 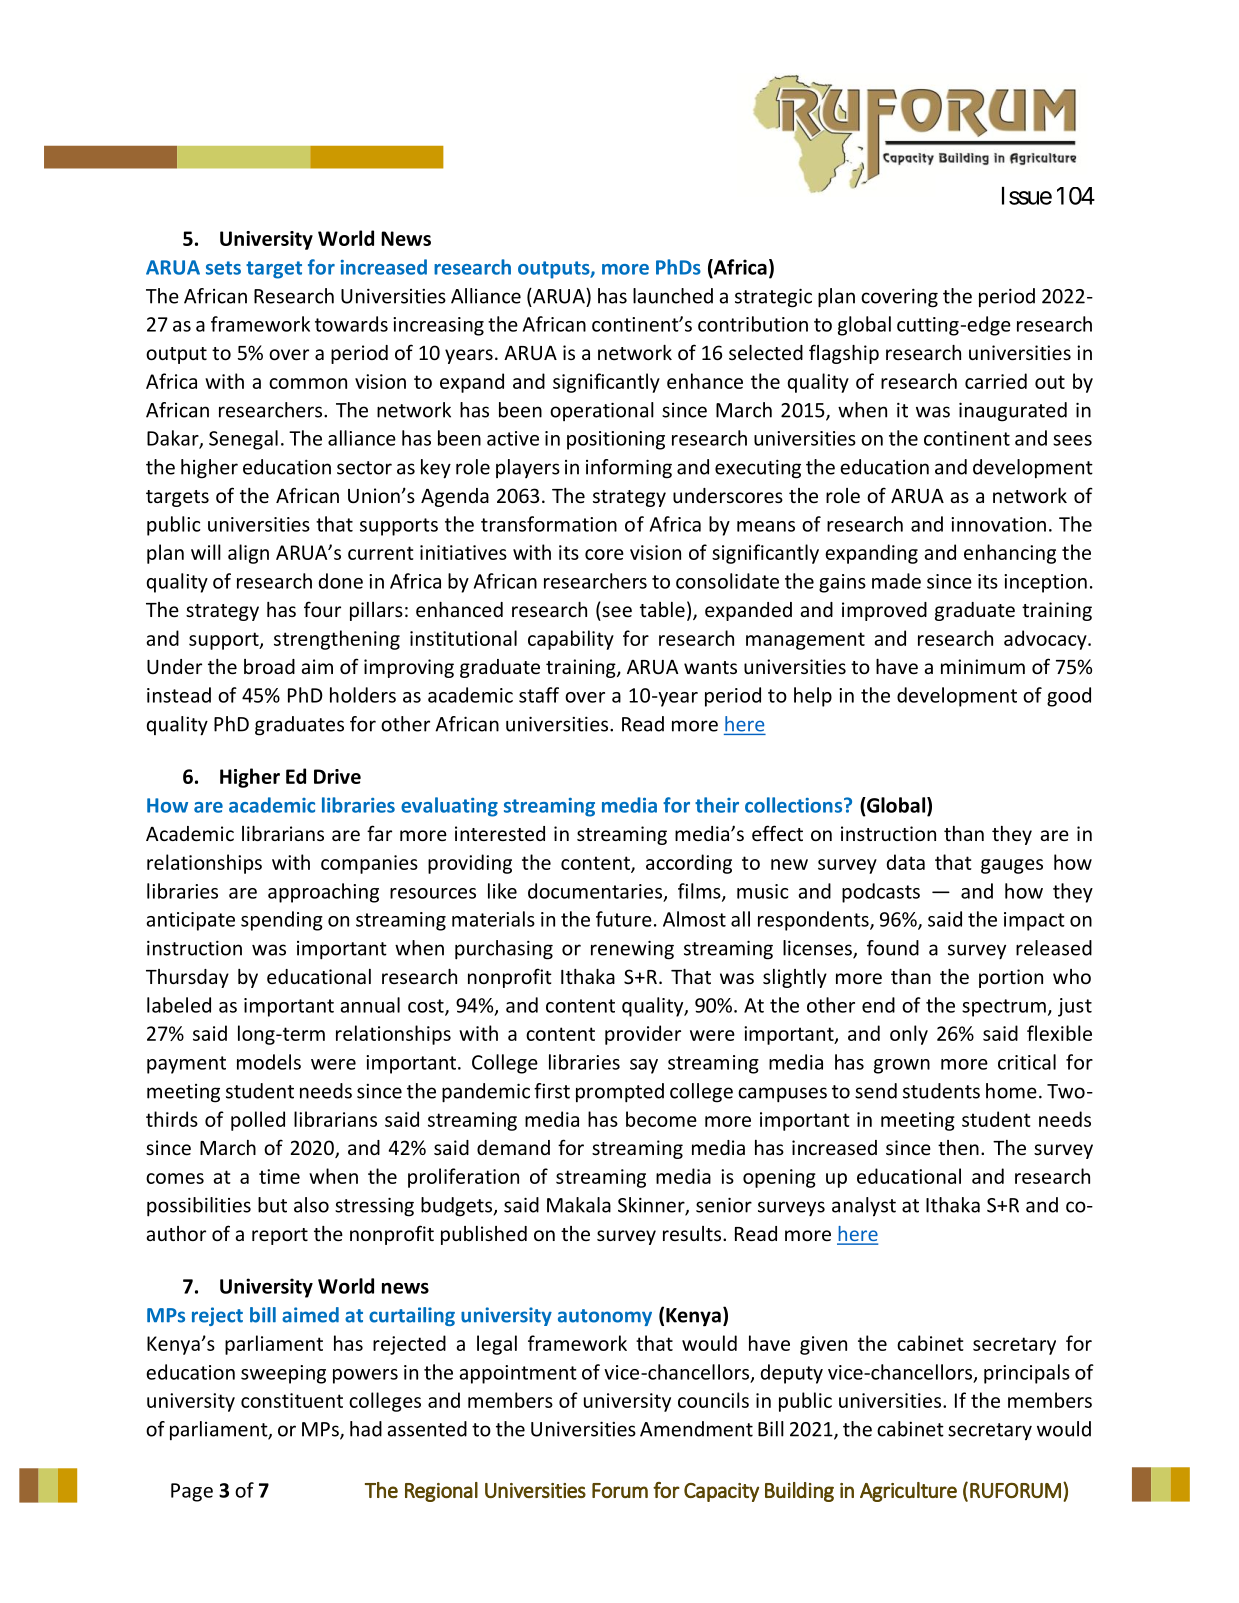 I want to click on launched, so click(x=673, y=296).
